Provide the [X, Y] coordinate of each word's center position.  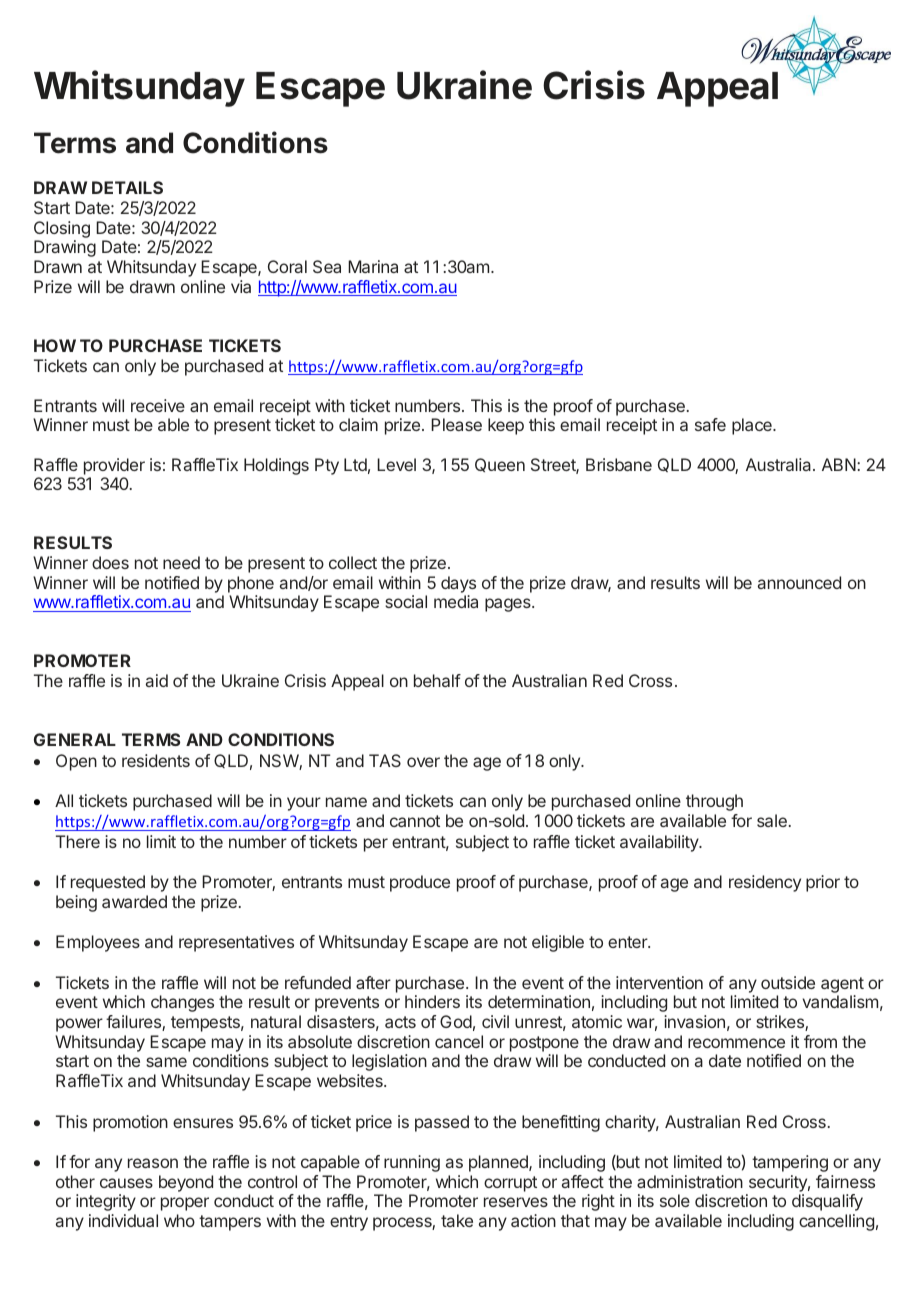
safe [710, 424]
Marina [373, 266]
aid [157, 680]
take [457, 1220]
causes [126, 1183]
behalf [437, 680]
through [714, 802]
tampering [790, 1163]
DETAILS [127, 187]
